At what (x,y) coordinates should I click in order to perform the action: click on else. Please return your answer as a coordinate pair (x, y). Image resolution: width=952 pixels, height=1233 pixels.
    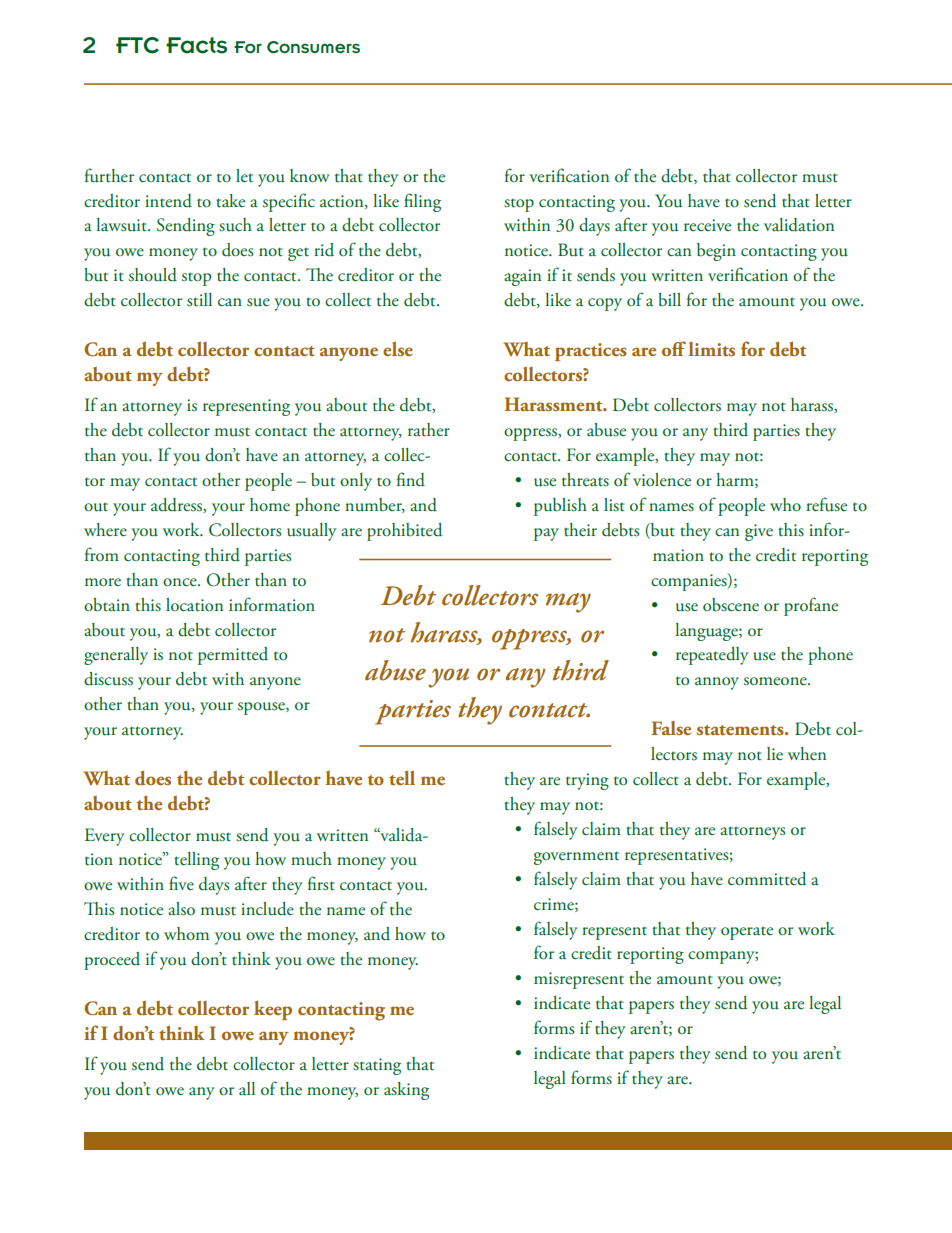
    Looking at the image, I should click on (398, 348).
